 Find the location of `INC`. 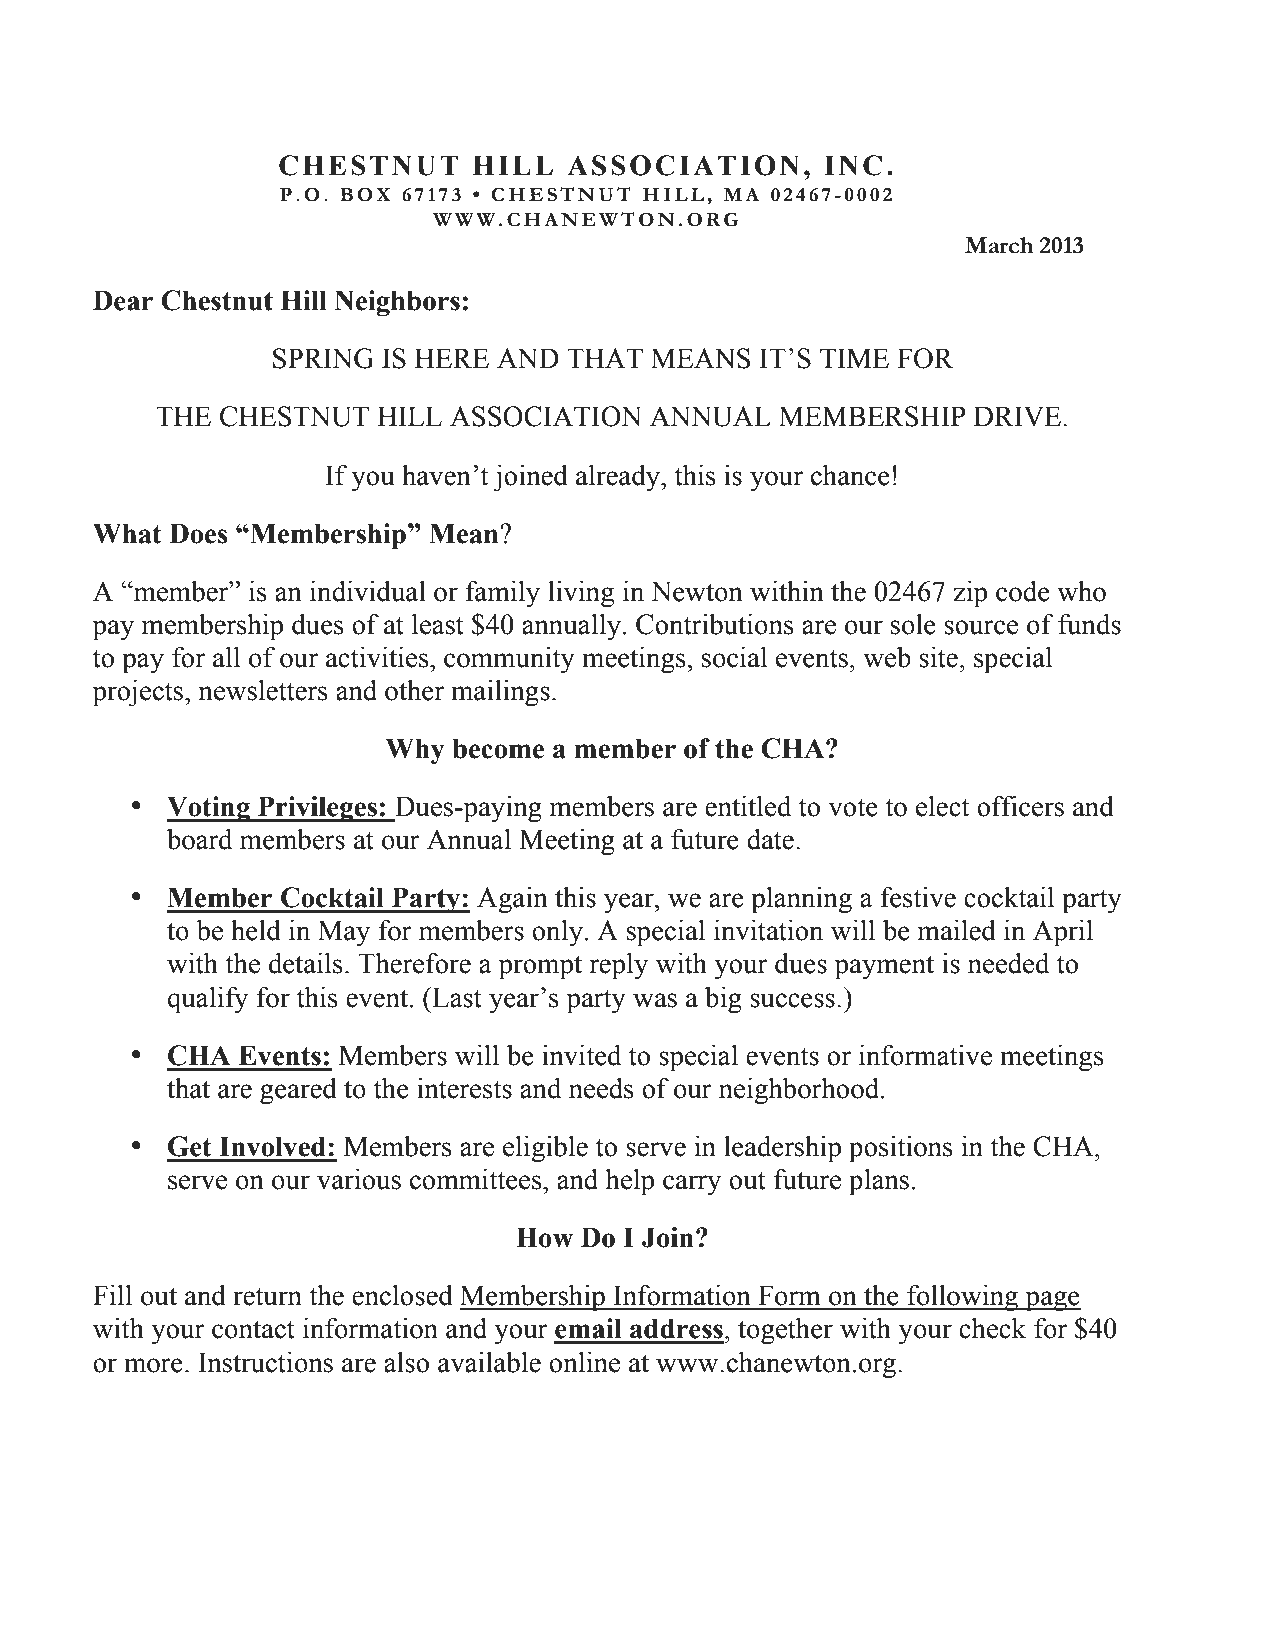

INC is located at coordinates (853, 165).
